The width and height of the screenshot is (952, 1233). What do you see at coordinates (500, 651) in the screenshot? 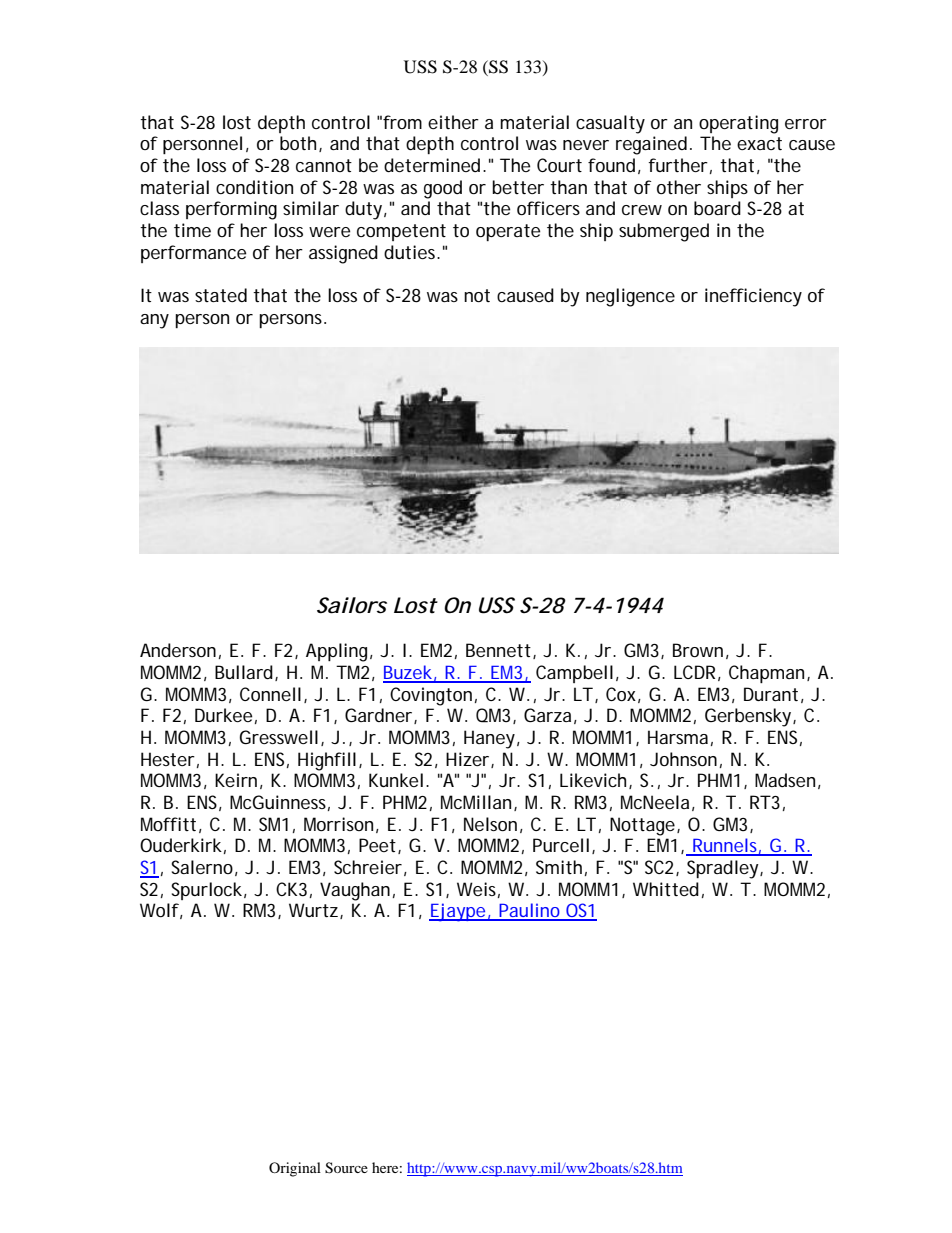
I see `Bennett` at bounding box center [500, 651].
